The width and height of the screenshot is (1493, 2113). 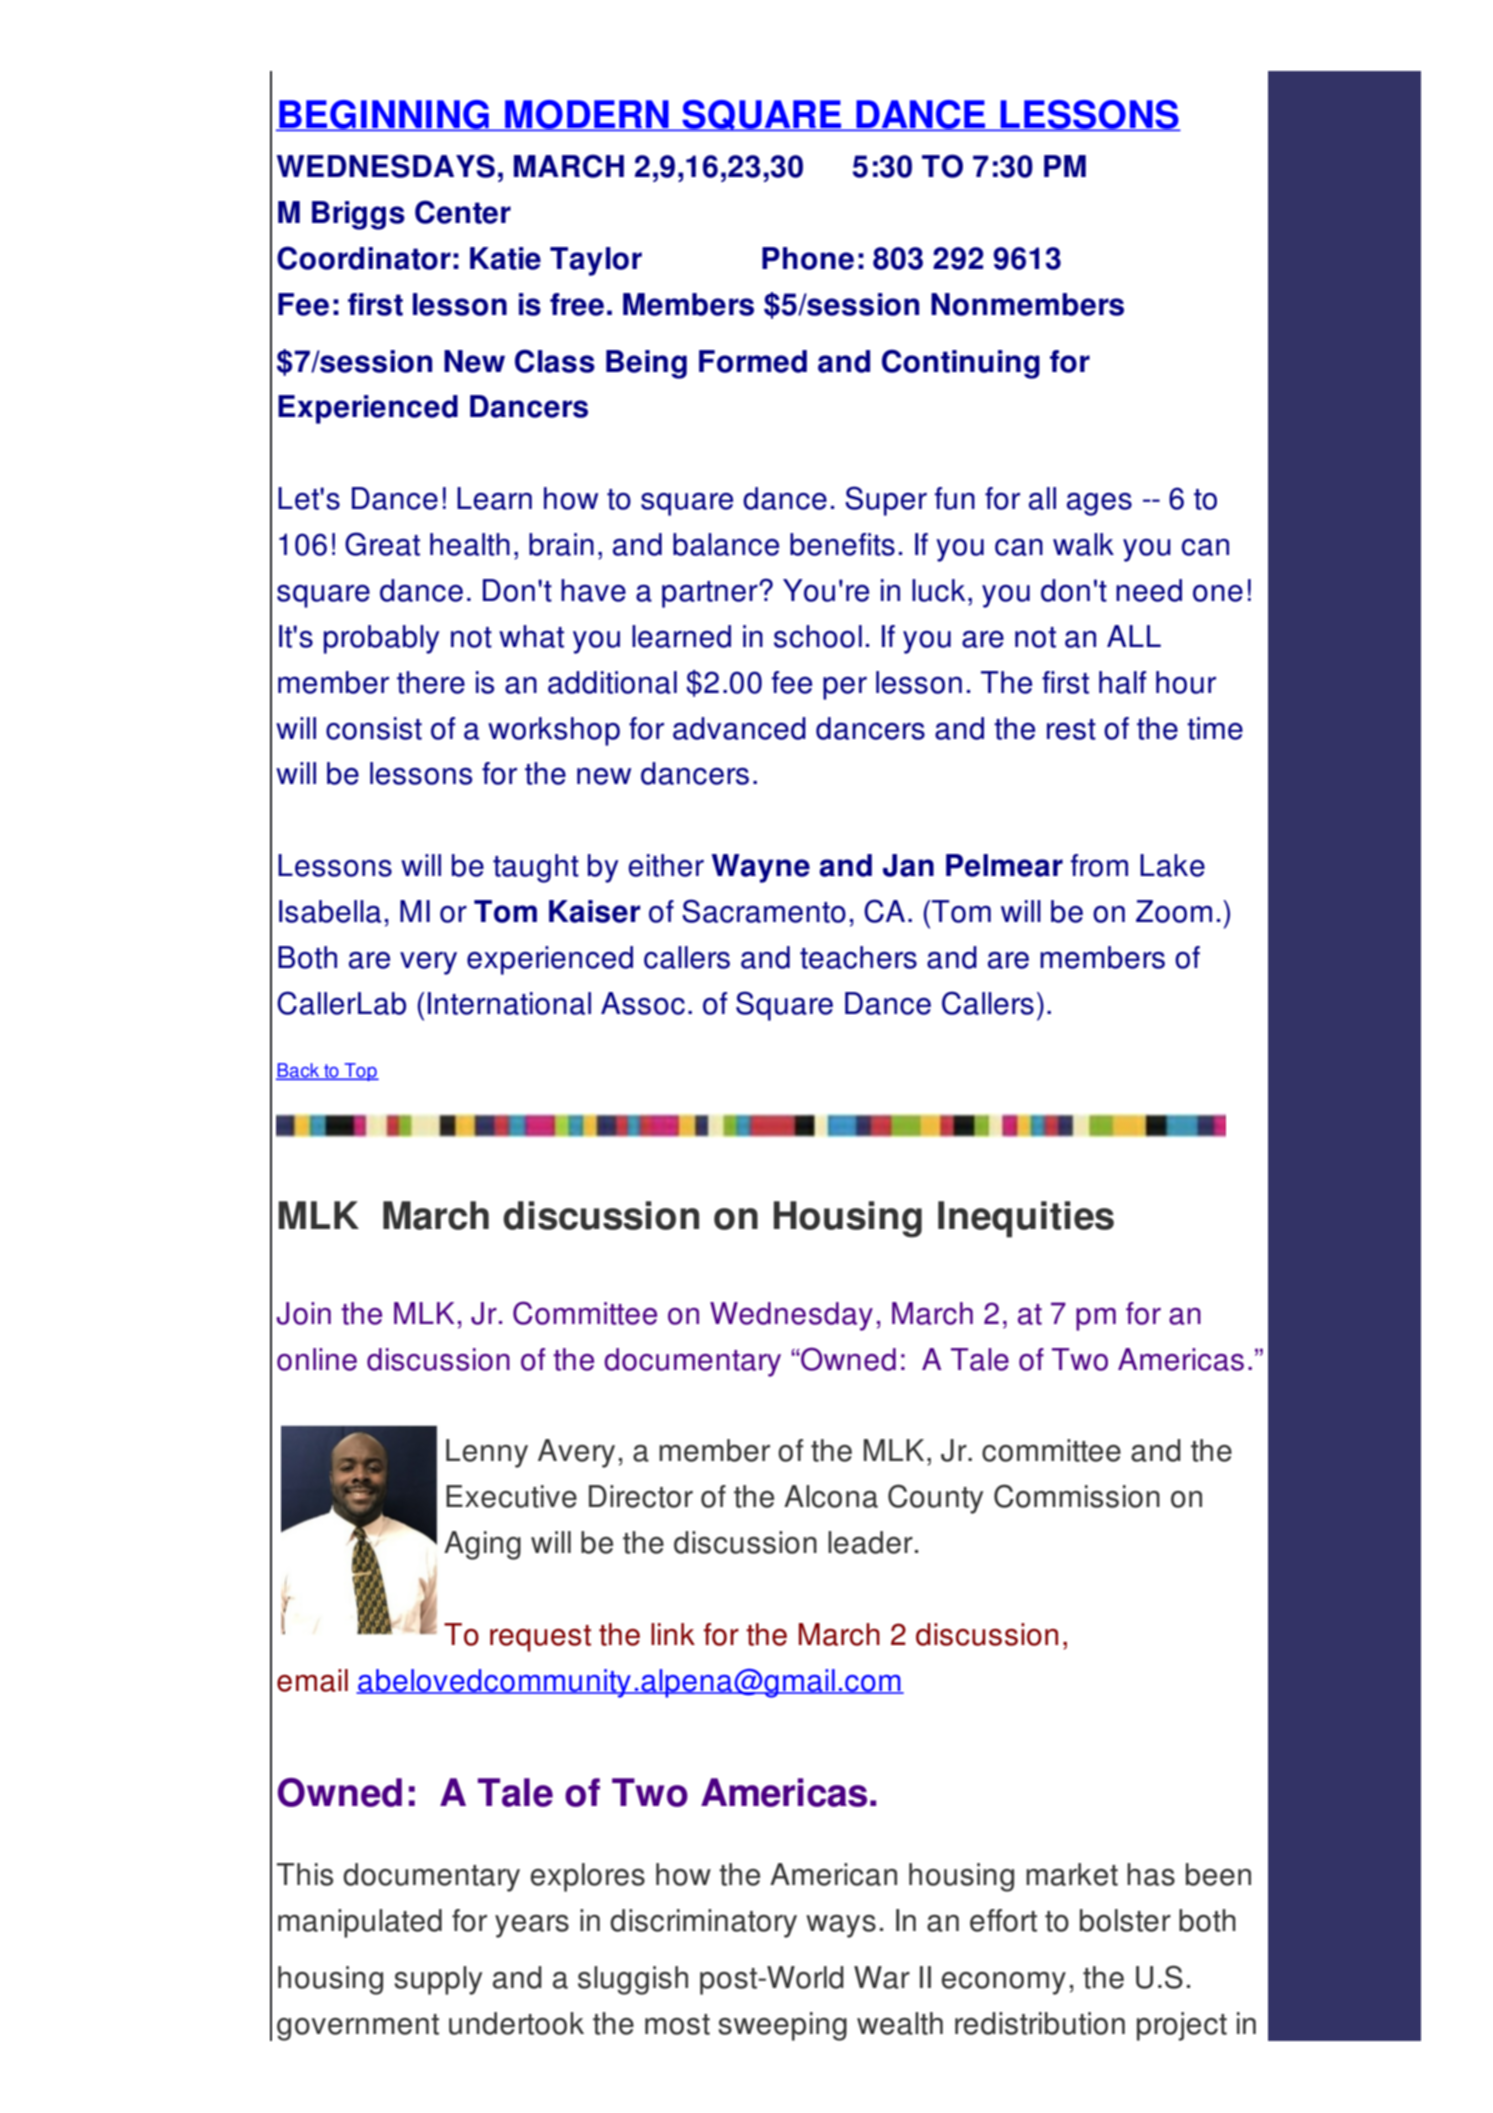 What do you see at coordinates (782, 2026) in the screenshot?
I see `sweeping` at bounding box center [782, 2026].
